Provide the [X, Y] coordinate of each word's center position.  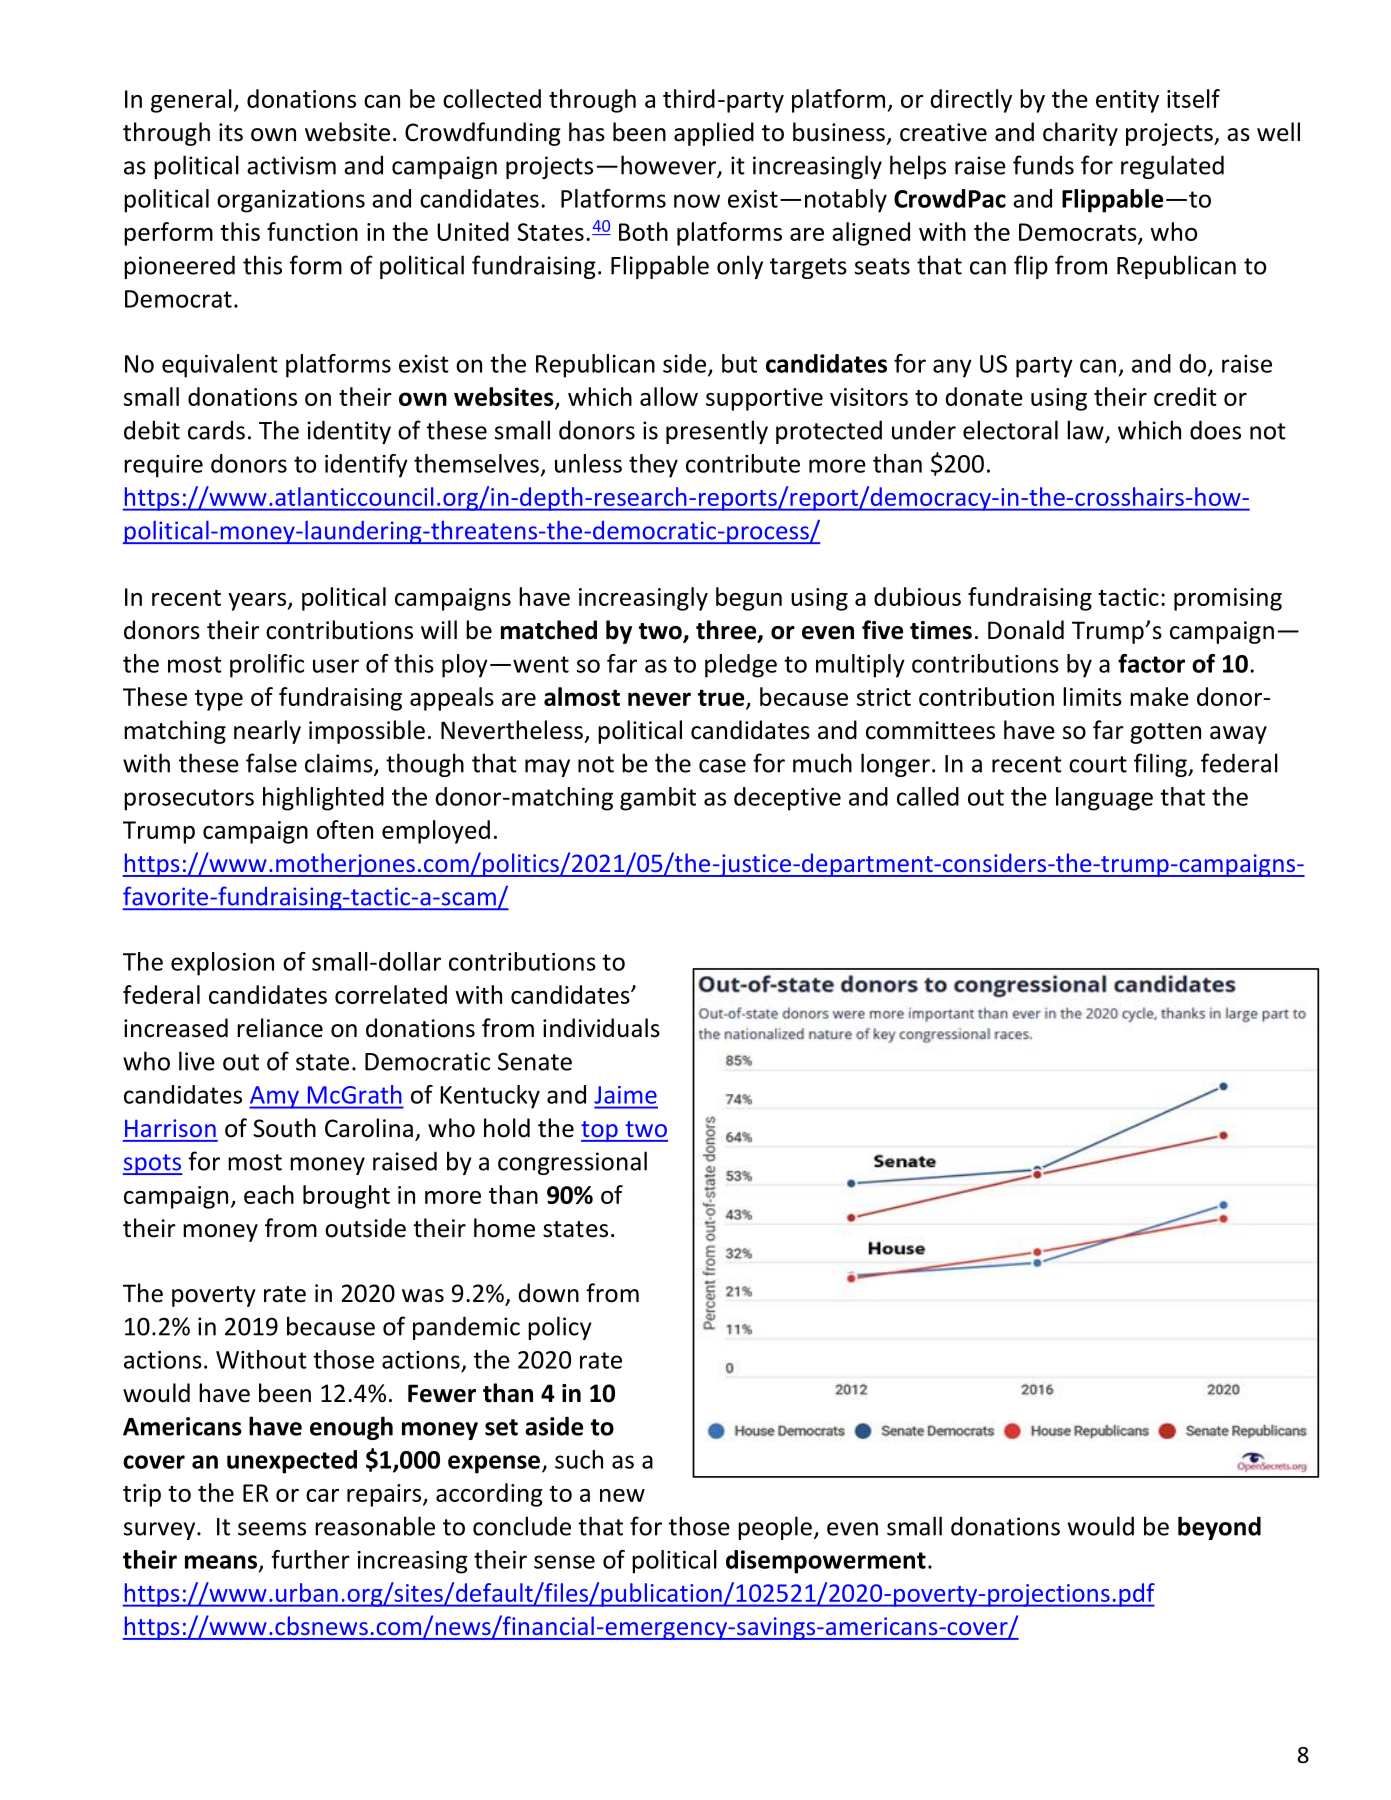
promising [1228, 599]
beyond [1219, 1528]
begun [749, 599]
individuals [601, 1028]
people [775, 1528]
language [1104, 799]
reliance [280, 1028]
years [258, 602]
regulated [1172, 167]
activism [291, 165]
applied [714, 134]
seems [272, 1529]
